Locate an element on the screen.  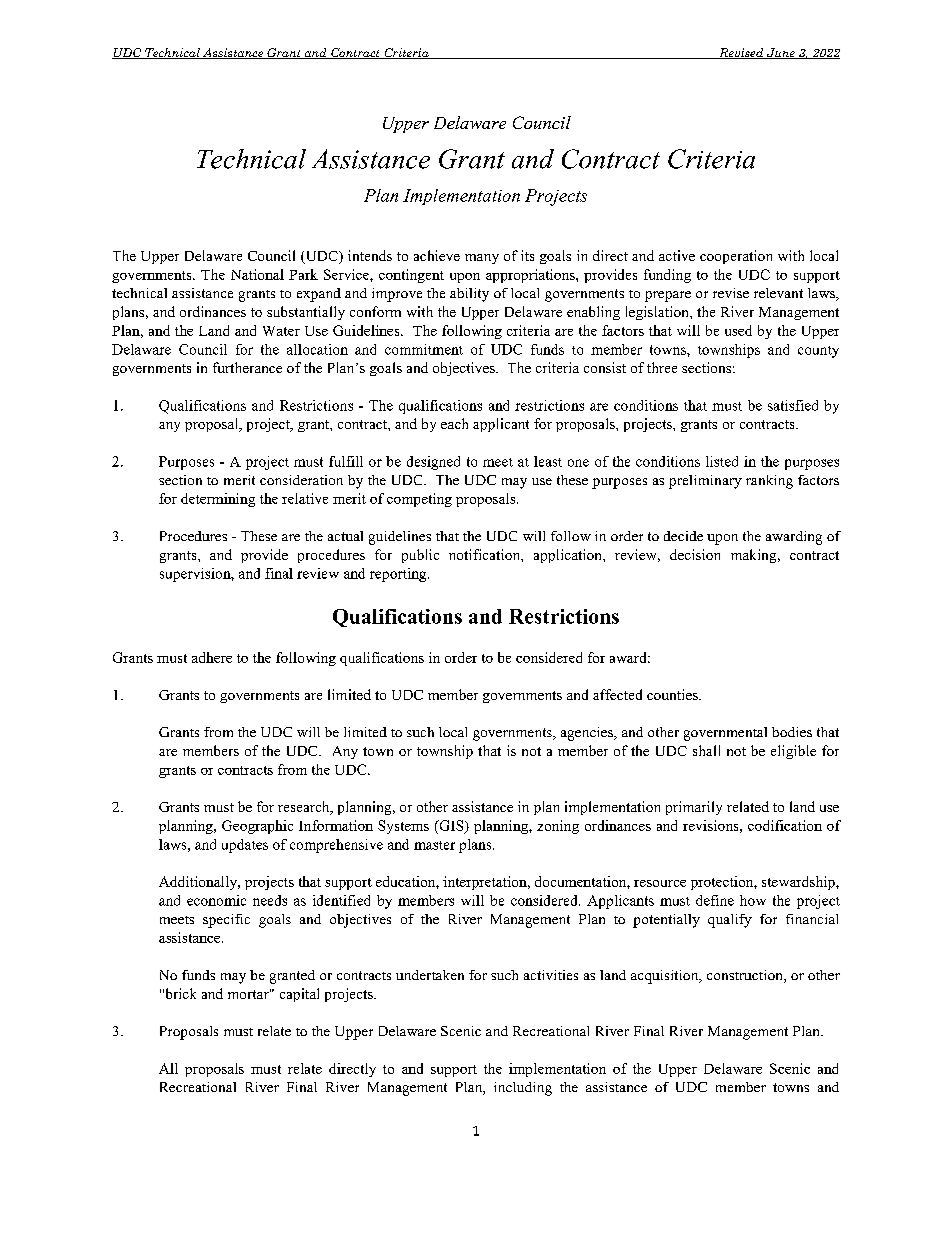
each is located at coordinates (454, 423).
